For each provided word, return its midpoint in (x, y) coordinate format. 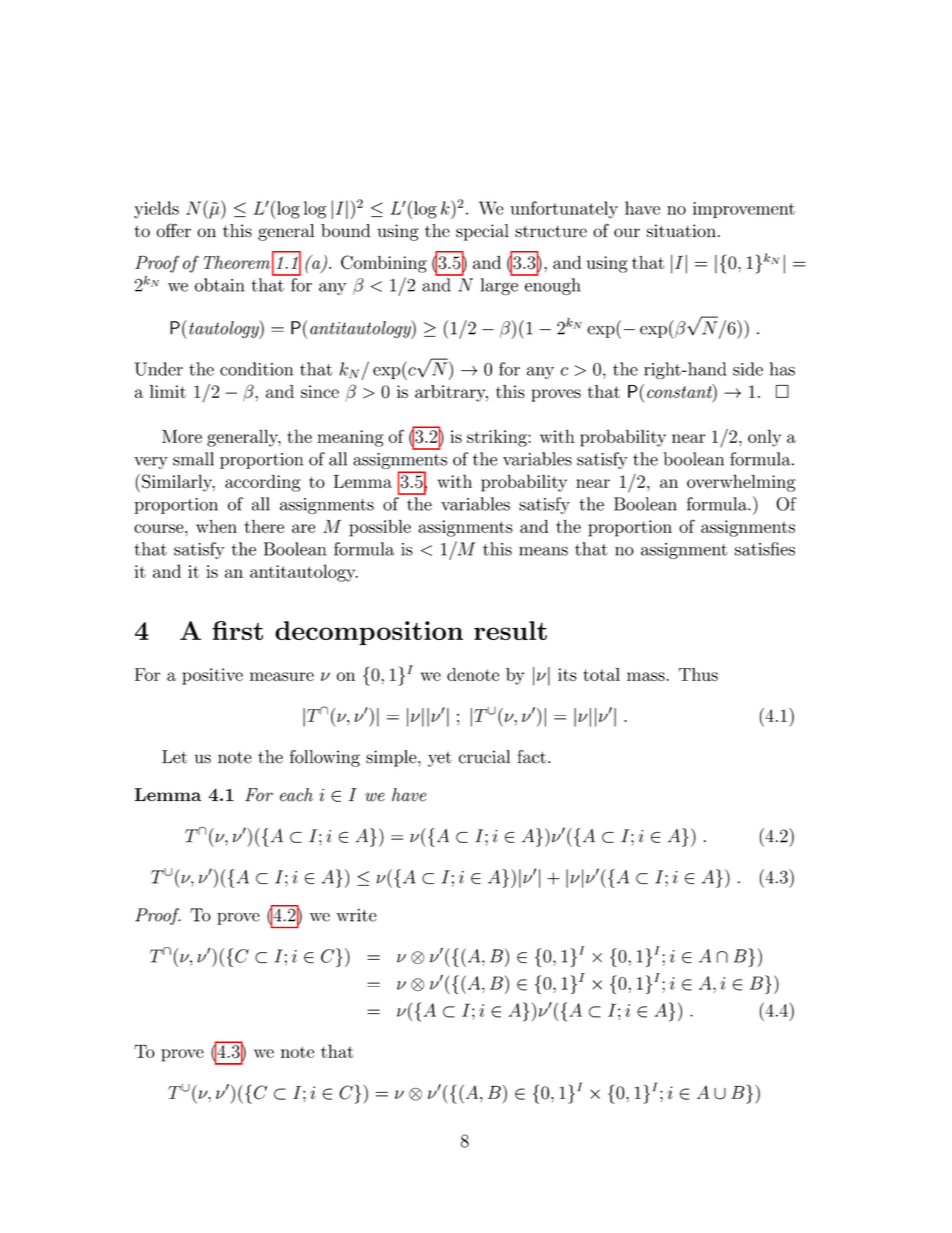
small (193, 459)
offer (174, 230)
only (764, 438)
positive (212, 676)
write (356, 915)
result (510, 630)
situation (681, 231)
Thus (698, 674)
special (482, 232)
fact (531, 757)
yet (440, 759)
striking (498, 438)
